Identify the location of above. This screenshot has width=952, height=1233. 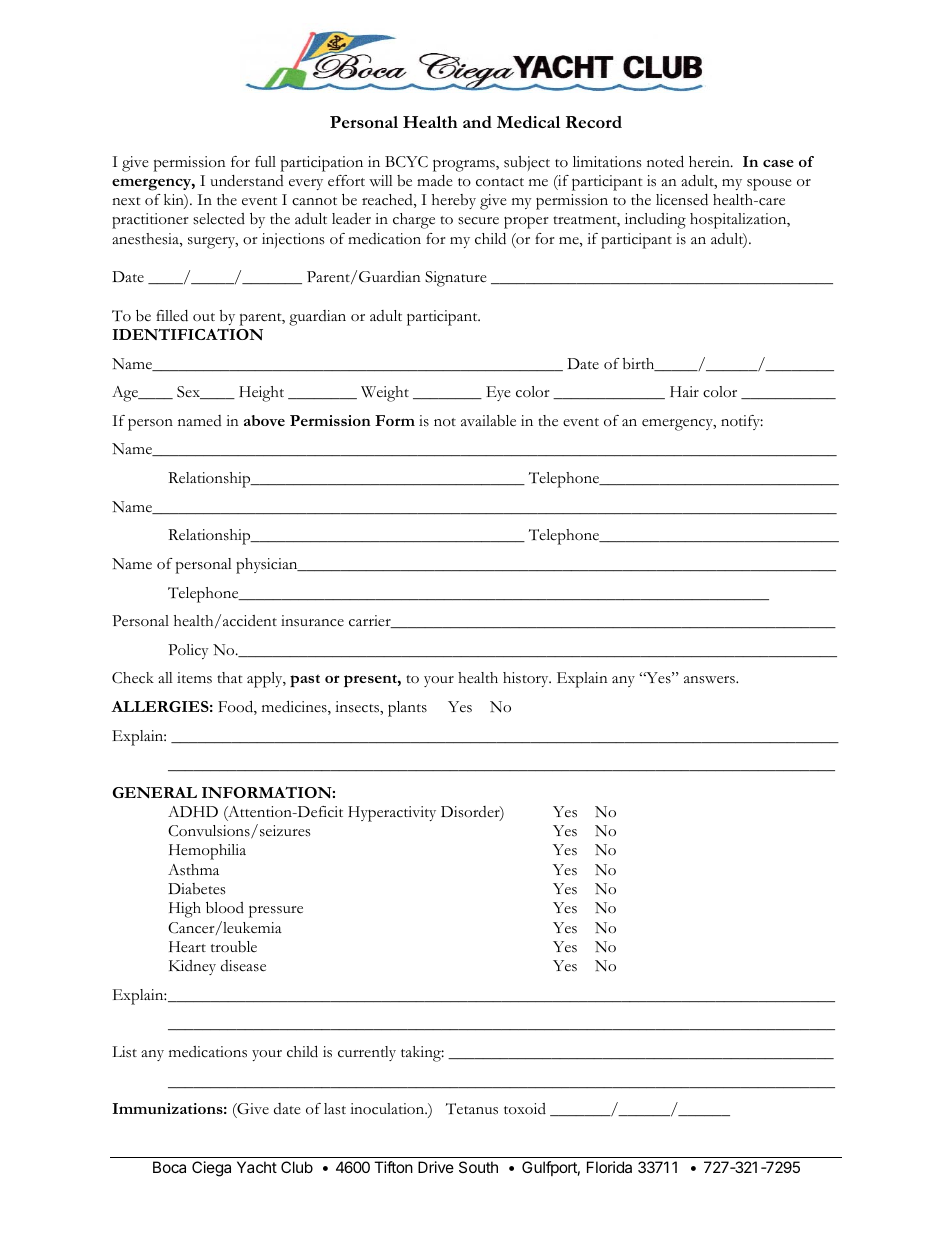
(264, 420).
